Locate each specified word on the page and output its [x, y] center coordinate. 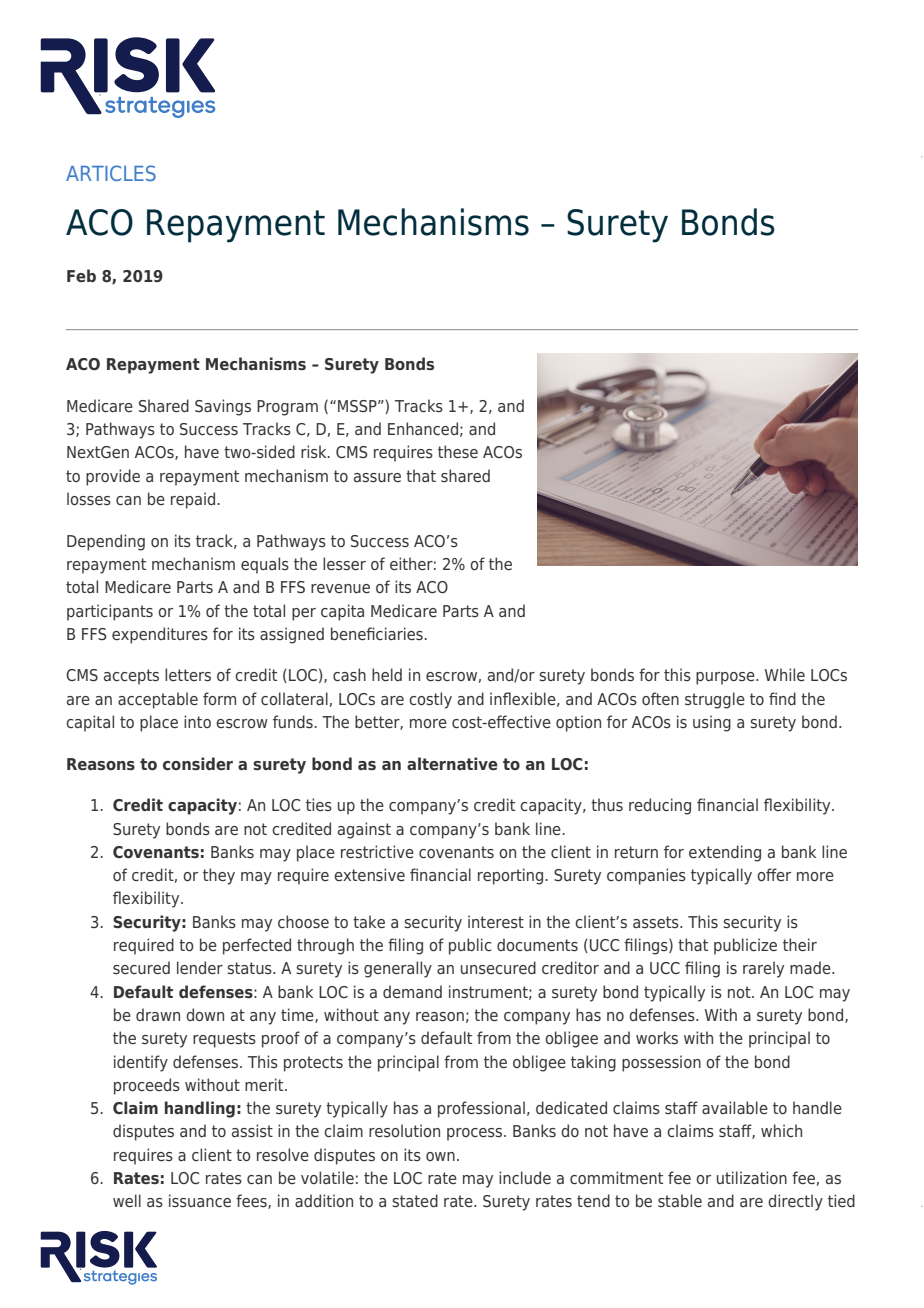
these [458, 451]
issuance [200, 1200]
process [476, 1134]
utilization [752, 1177]
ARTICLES [111, 173]
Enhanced [423, 428]
